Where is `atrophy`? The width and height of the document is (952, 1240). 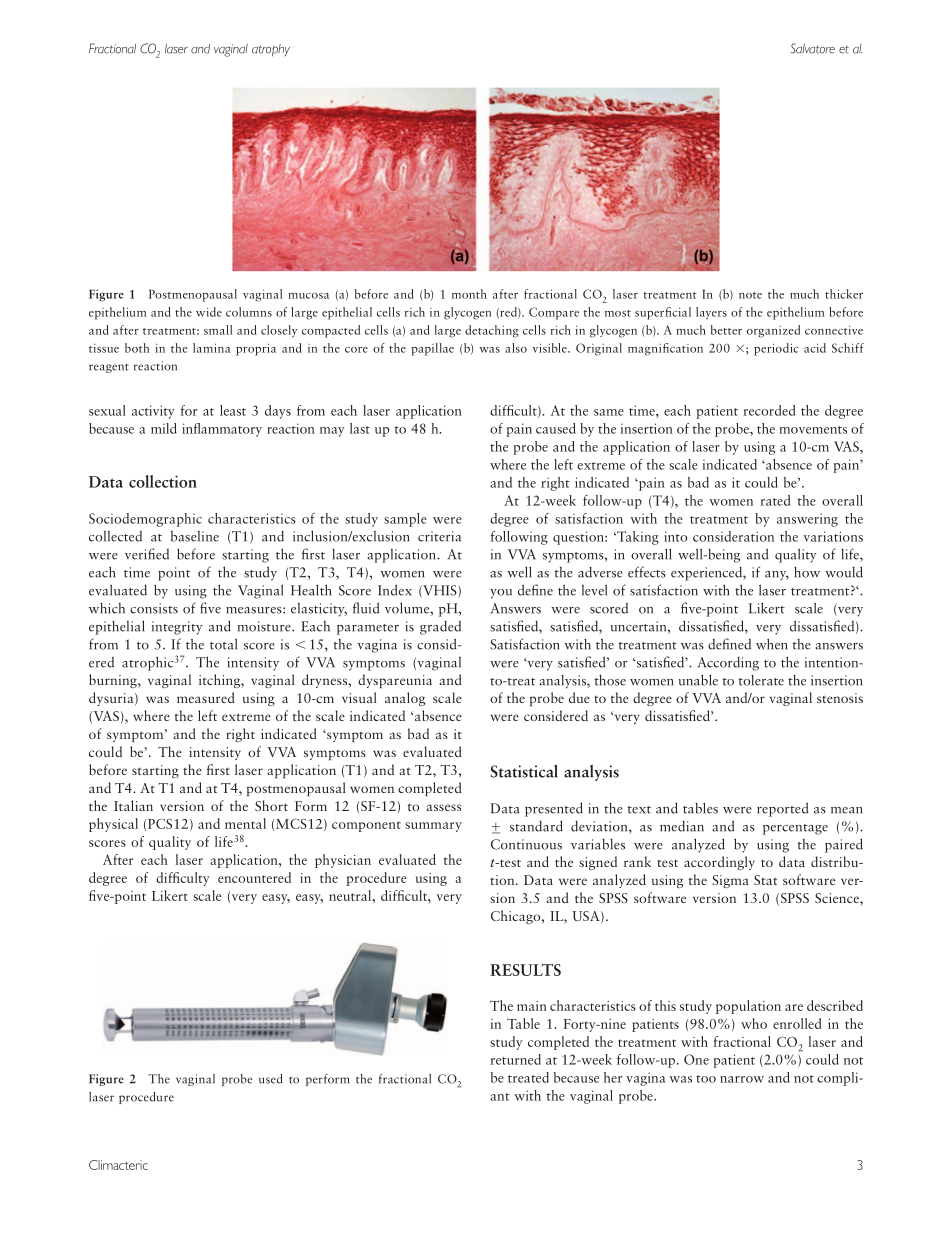 atrophy is located at coordinates (271, 50).
